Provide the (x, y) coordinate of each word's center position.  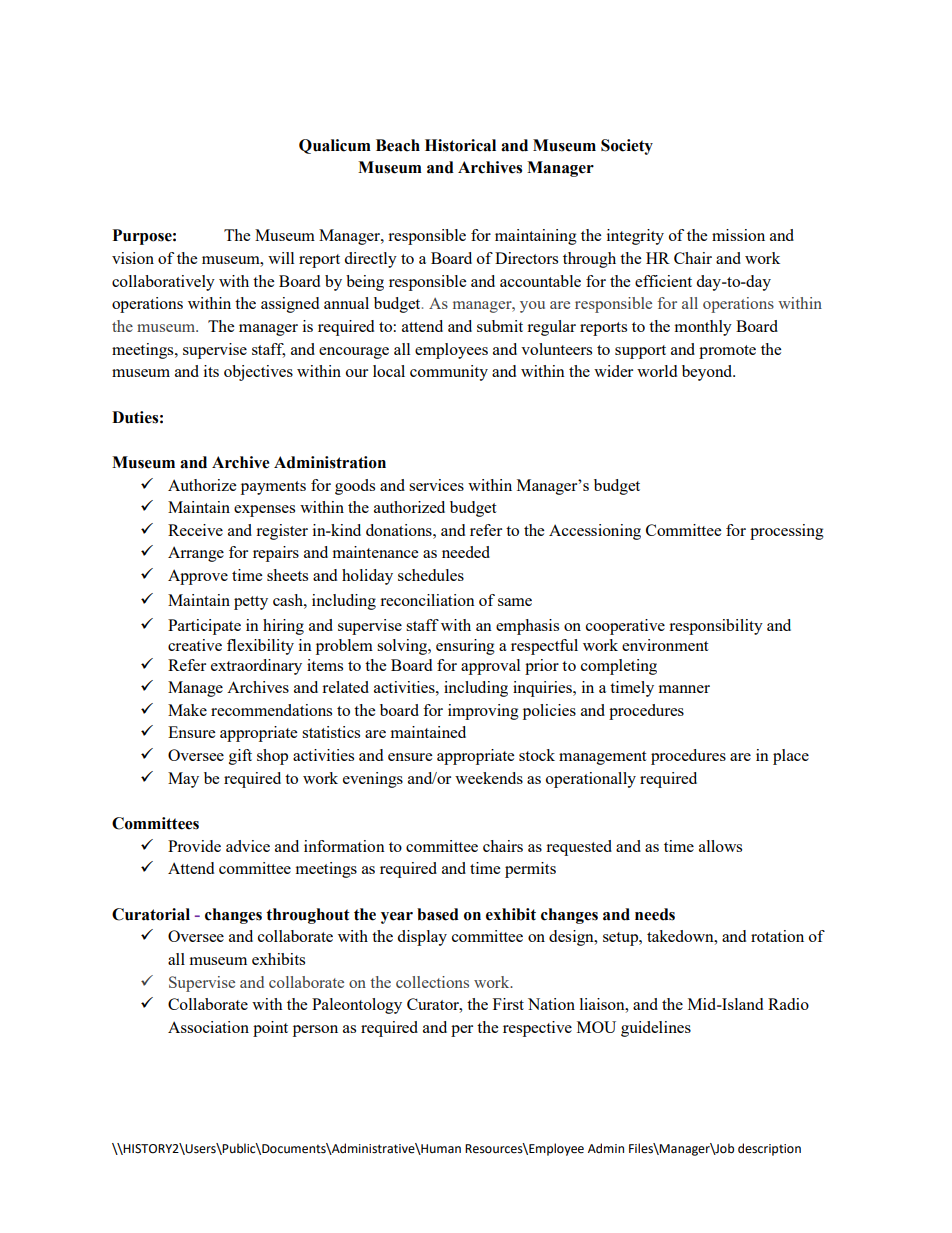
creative (195, 645)
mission (738, 235)
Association (208, 1027)
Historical (460, 145)
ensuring (465, 647)
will (281, 258)
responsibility (716, 627)
